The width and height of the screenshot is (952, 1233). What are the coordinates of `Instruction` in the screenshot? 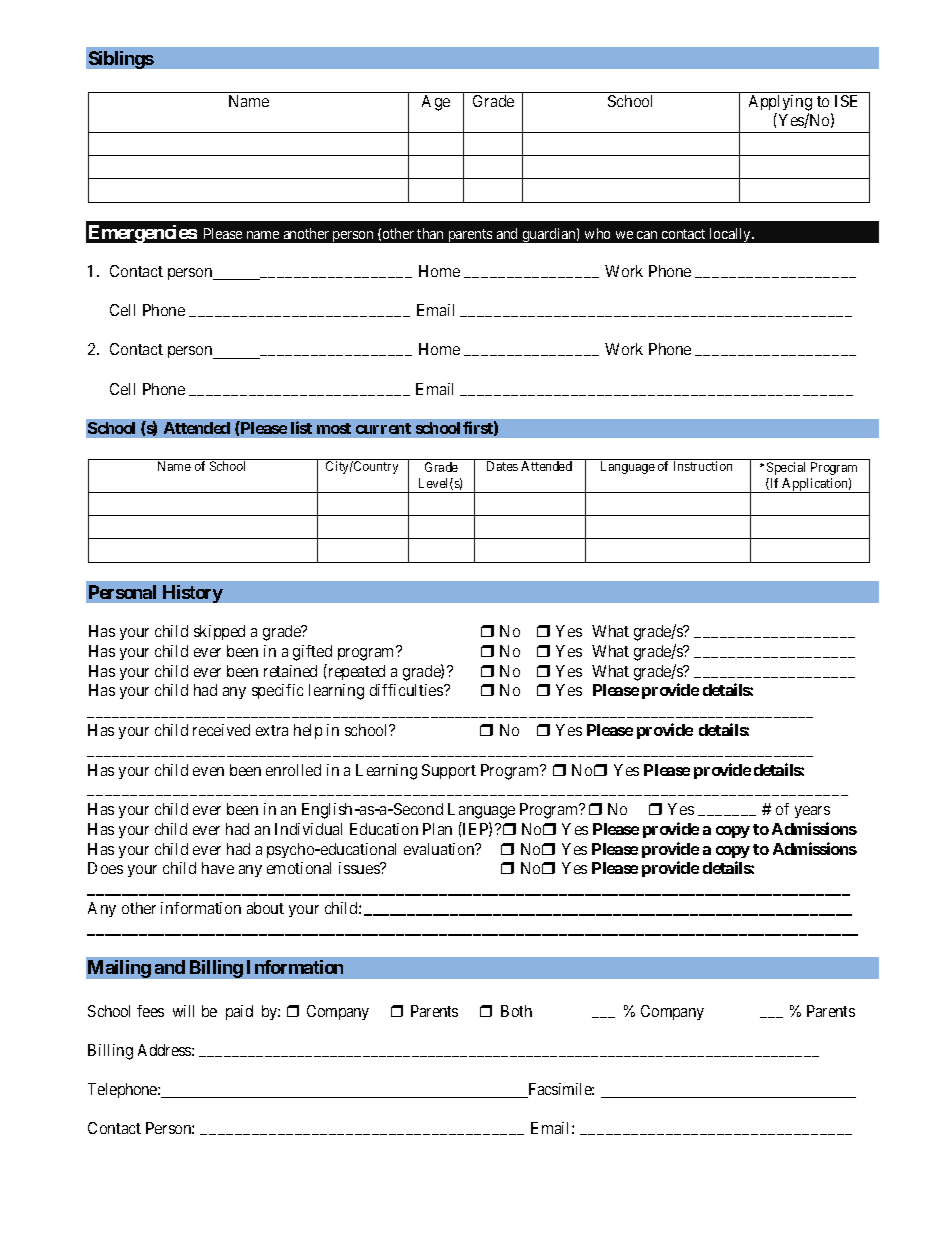 It's located at (703, 466).
